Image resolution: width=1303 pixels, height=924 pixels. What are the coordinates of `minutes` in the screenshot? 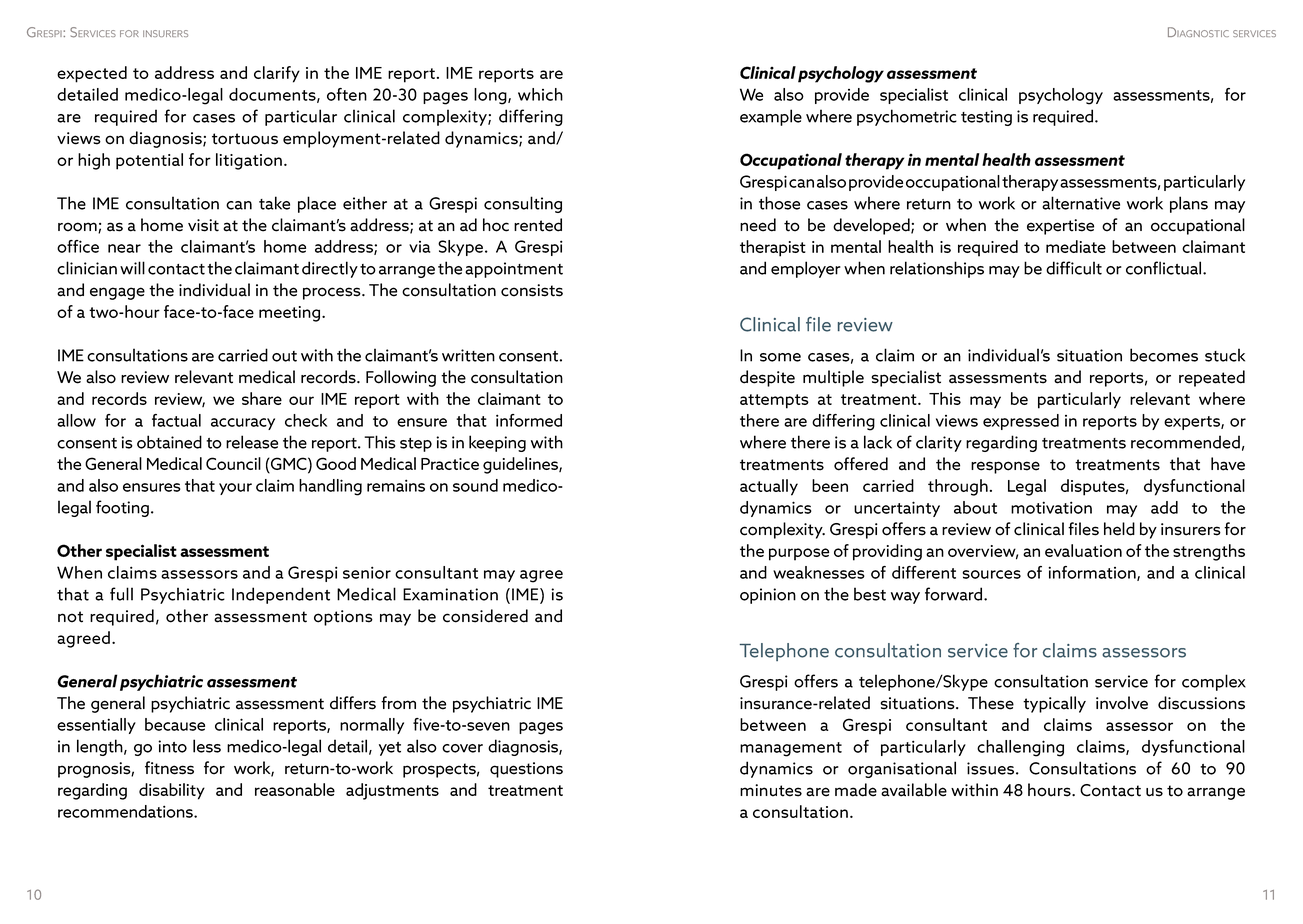 It's located at (771, 790).
